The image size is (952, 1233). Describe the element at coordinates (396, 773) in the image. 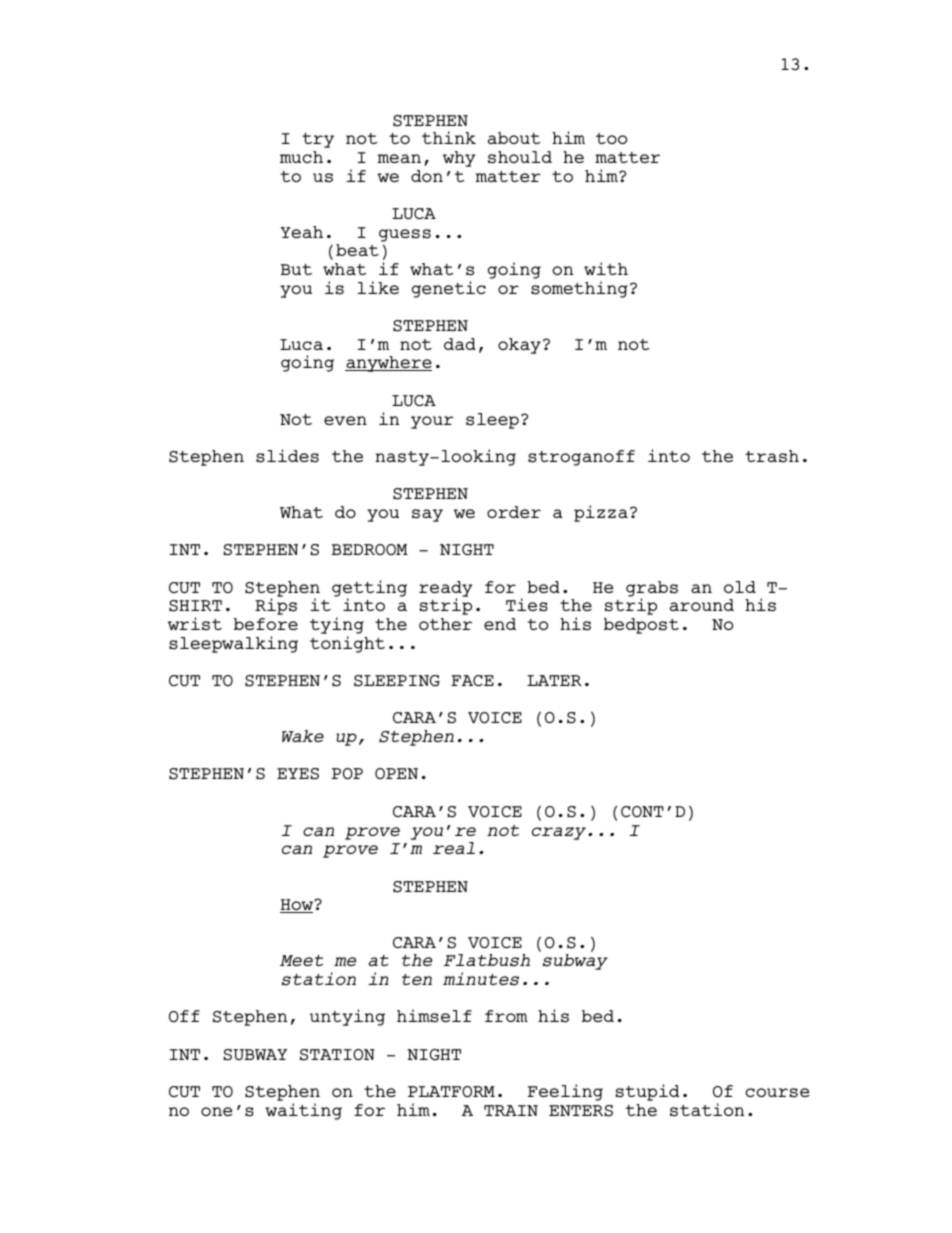

I see `OPEN` at that location.
